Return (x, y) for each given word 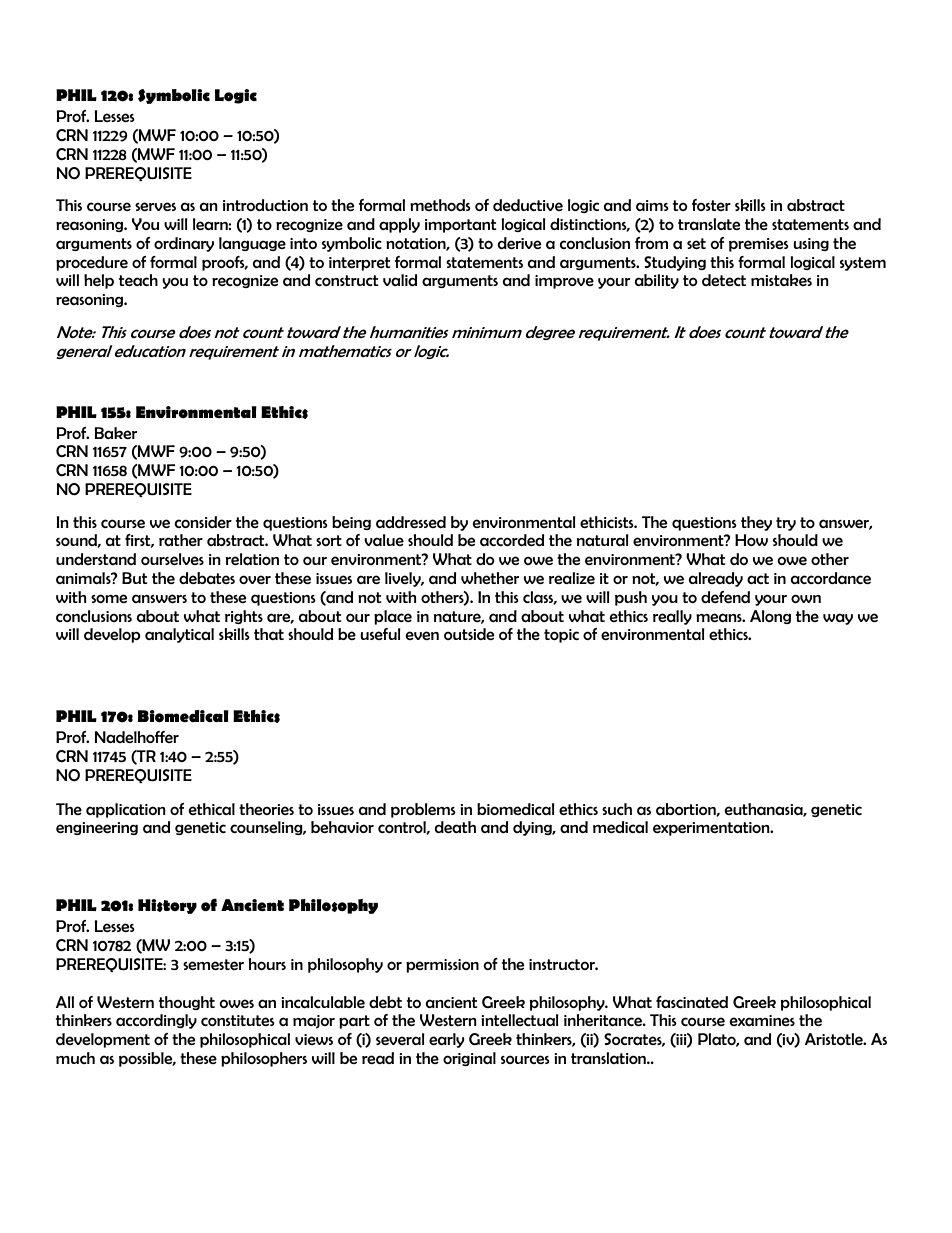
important (460, 226)
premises (759, 245)
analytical (179, 635)
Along (770, 617)
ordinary (184, 244)
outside (469, 634)
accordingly (156, 1021)
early (446, 1040)
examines (762, 1020)
